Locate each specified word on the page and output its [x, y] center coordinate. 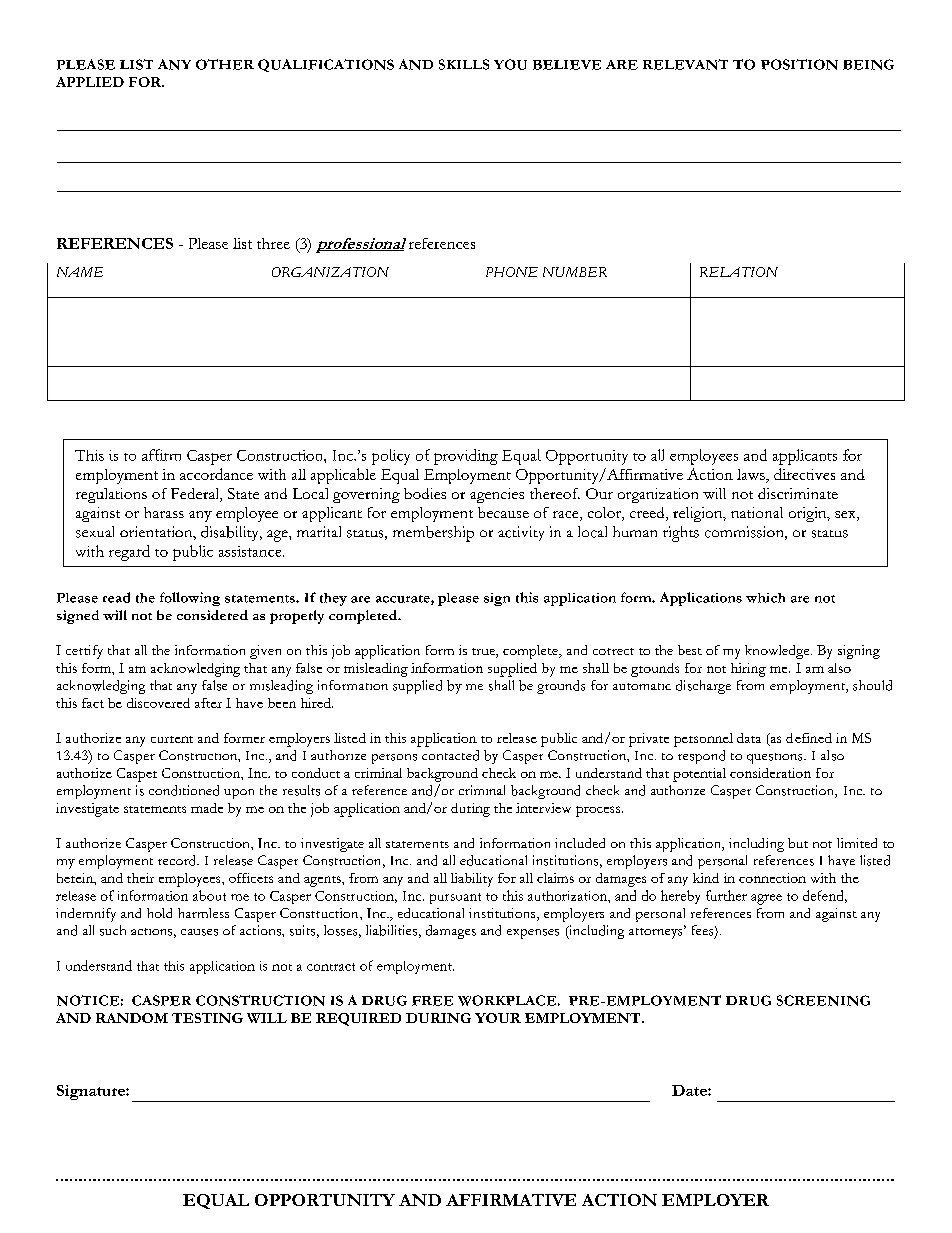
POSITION [799, 64]
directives [804, 474]
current [172, 739]
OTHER [225, 64]
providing [466, 457]
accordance [216, 474]
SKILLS [464, 64]
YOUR [498, 1018]
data [749, 738]
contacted [450, 755]
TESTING [207, 1018]
